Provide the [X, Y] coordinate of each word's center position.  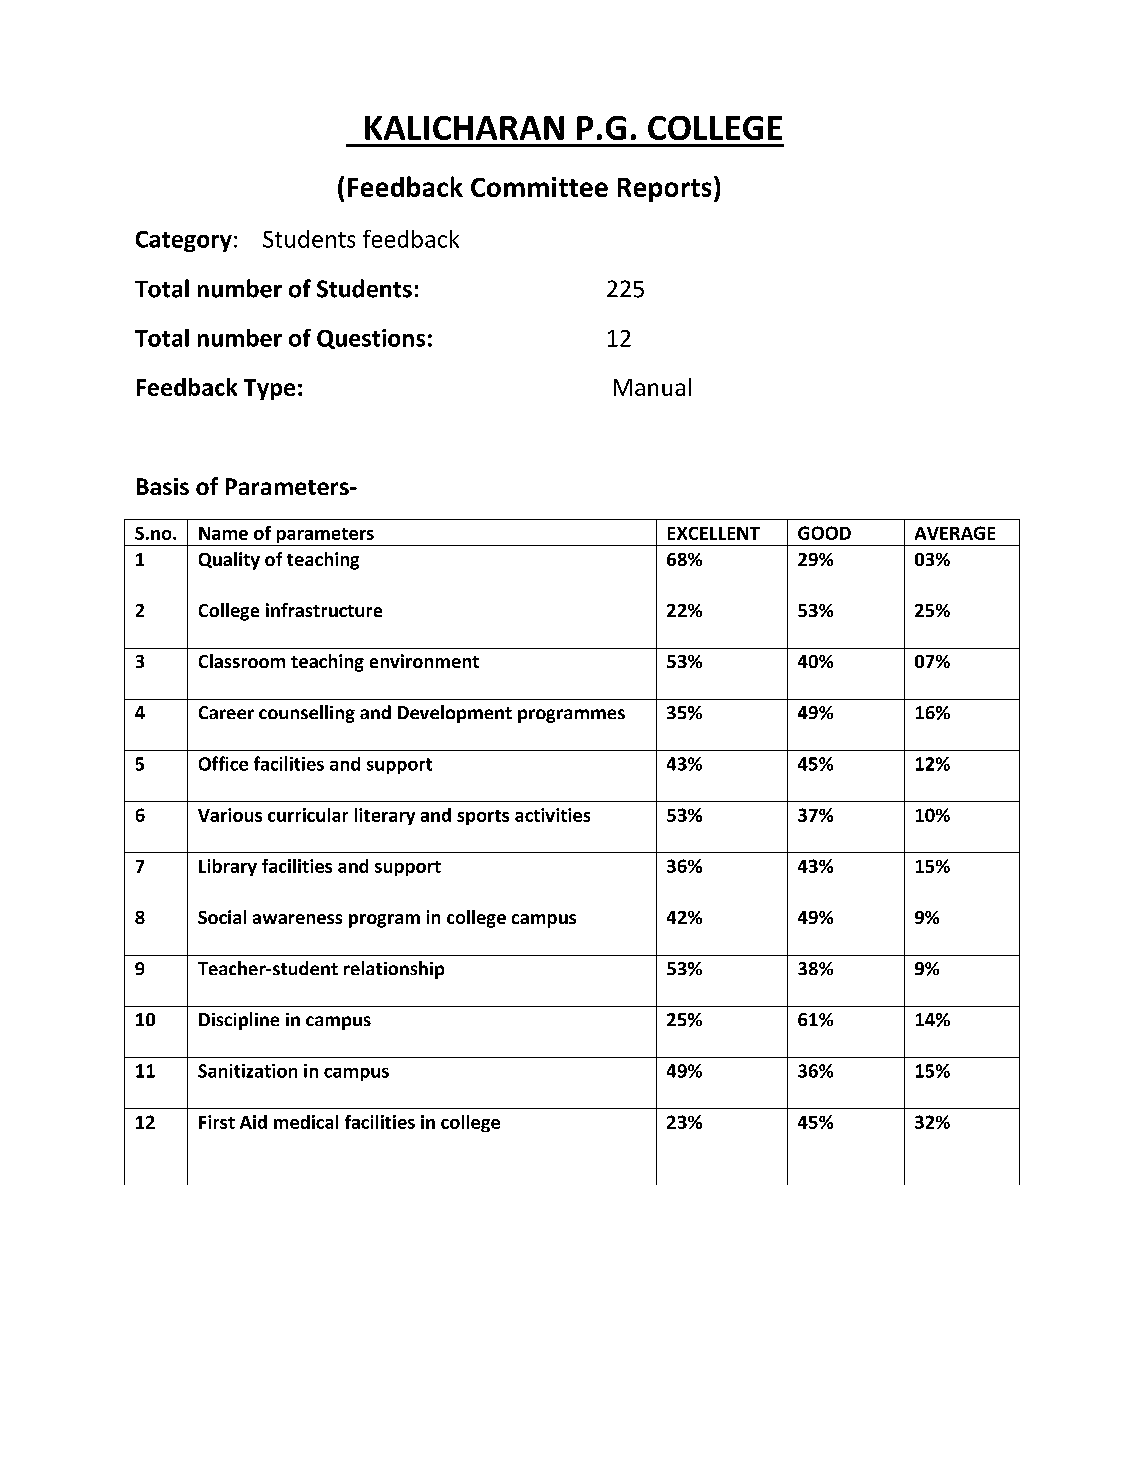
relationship [394, 970]
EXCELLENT [714, 533]
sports [483, 817]
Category [184, 241]
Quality [229, 561]
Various [230, 815]
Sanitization [247, 1071]
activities [552, 815]
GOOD [824, 533]
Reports [664, 190]
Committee [539, 187]
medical [306, 1122]
